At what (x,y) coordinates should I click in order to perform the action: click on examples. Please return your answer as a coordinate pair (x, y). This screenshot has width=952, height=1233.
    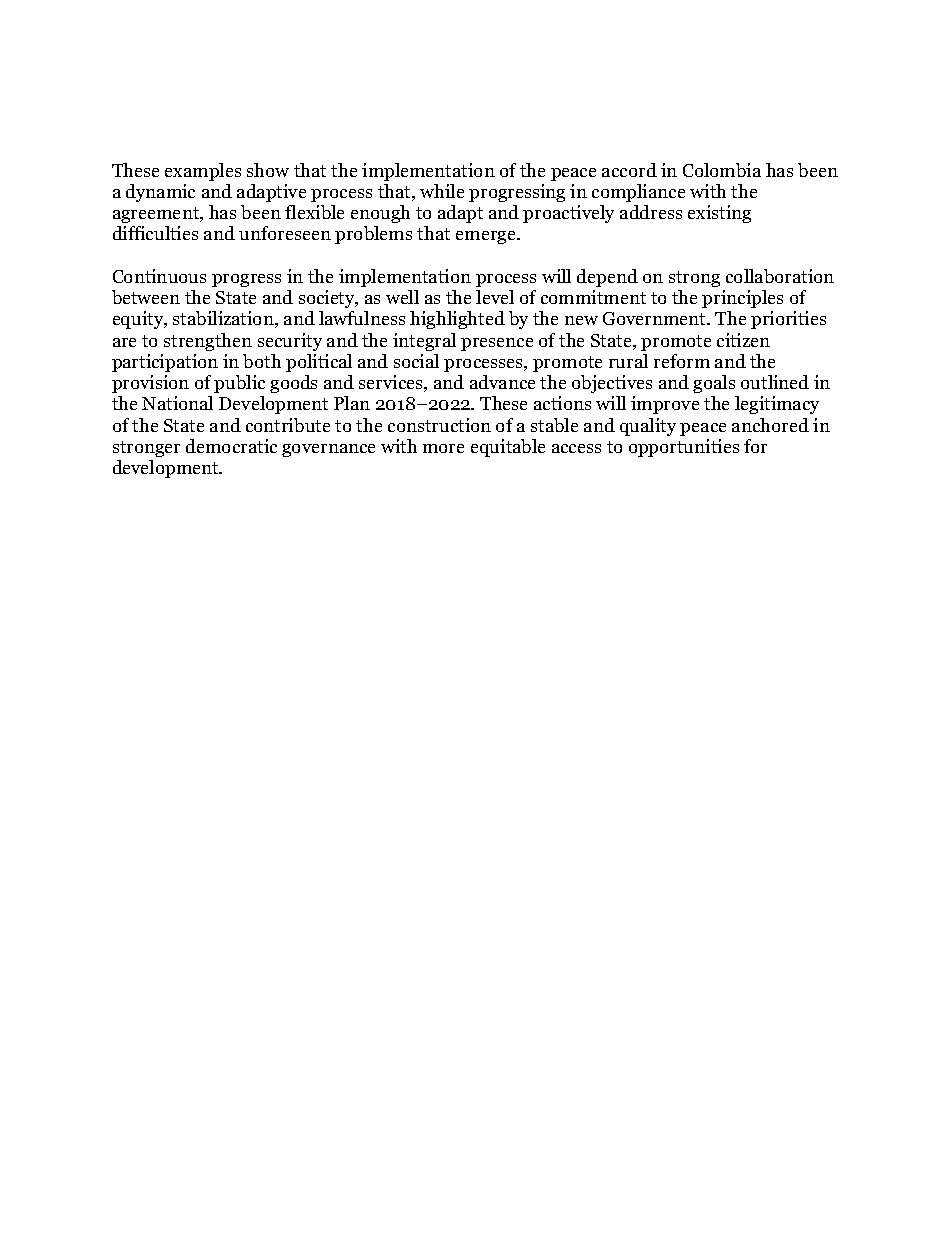
    Looking at the image, I should click on (203, 172).
